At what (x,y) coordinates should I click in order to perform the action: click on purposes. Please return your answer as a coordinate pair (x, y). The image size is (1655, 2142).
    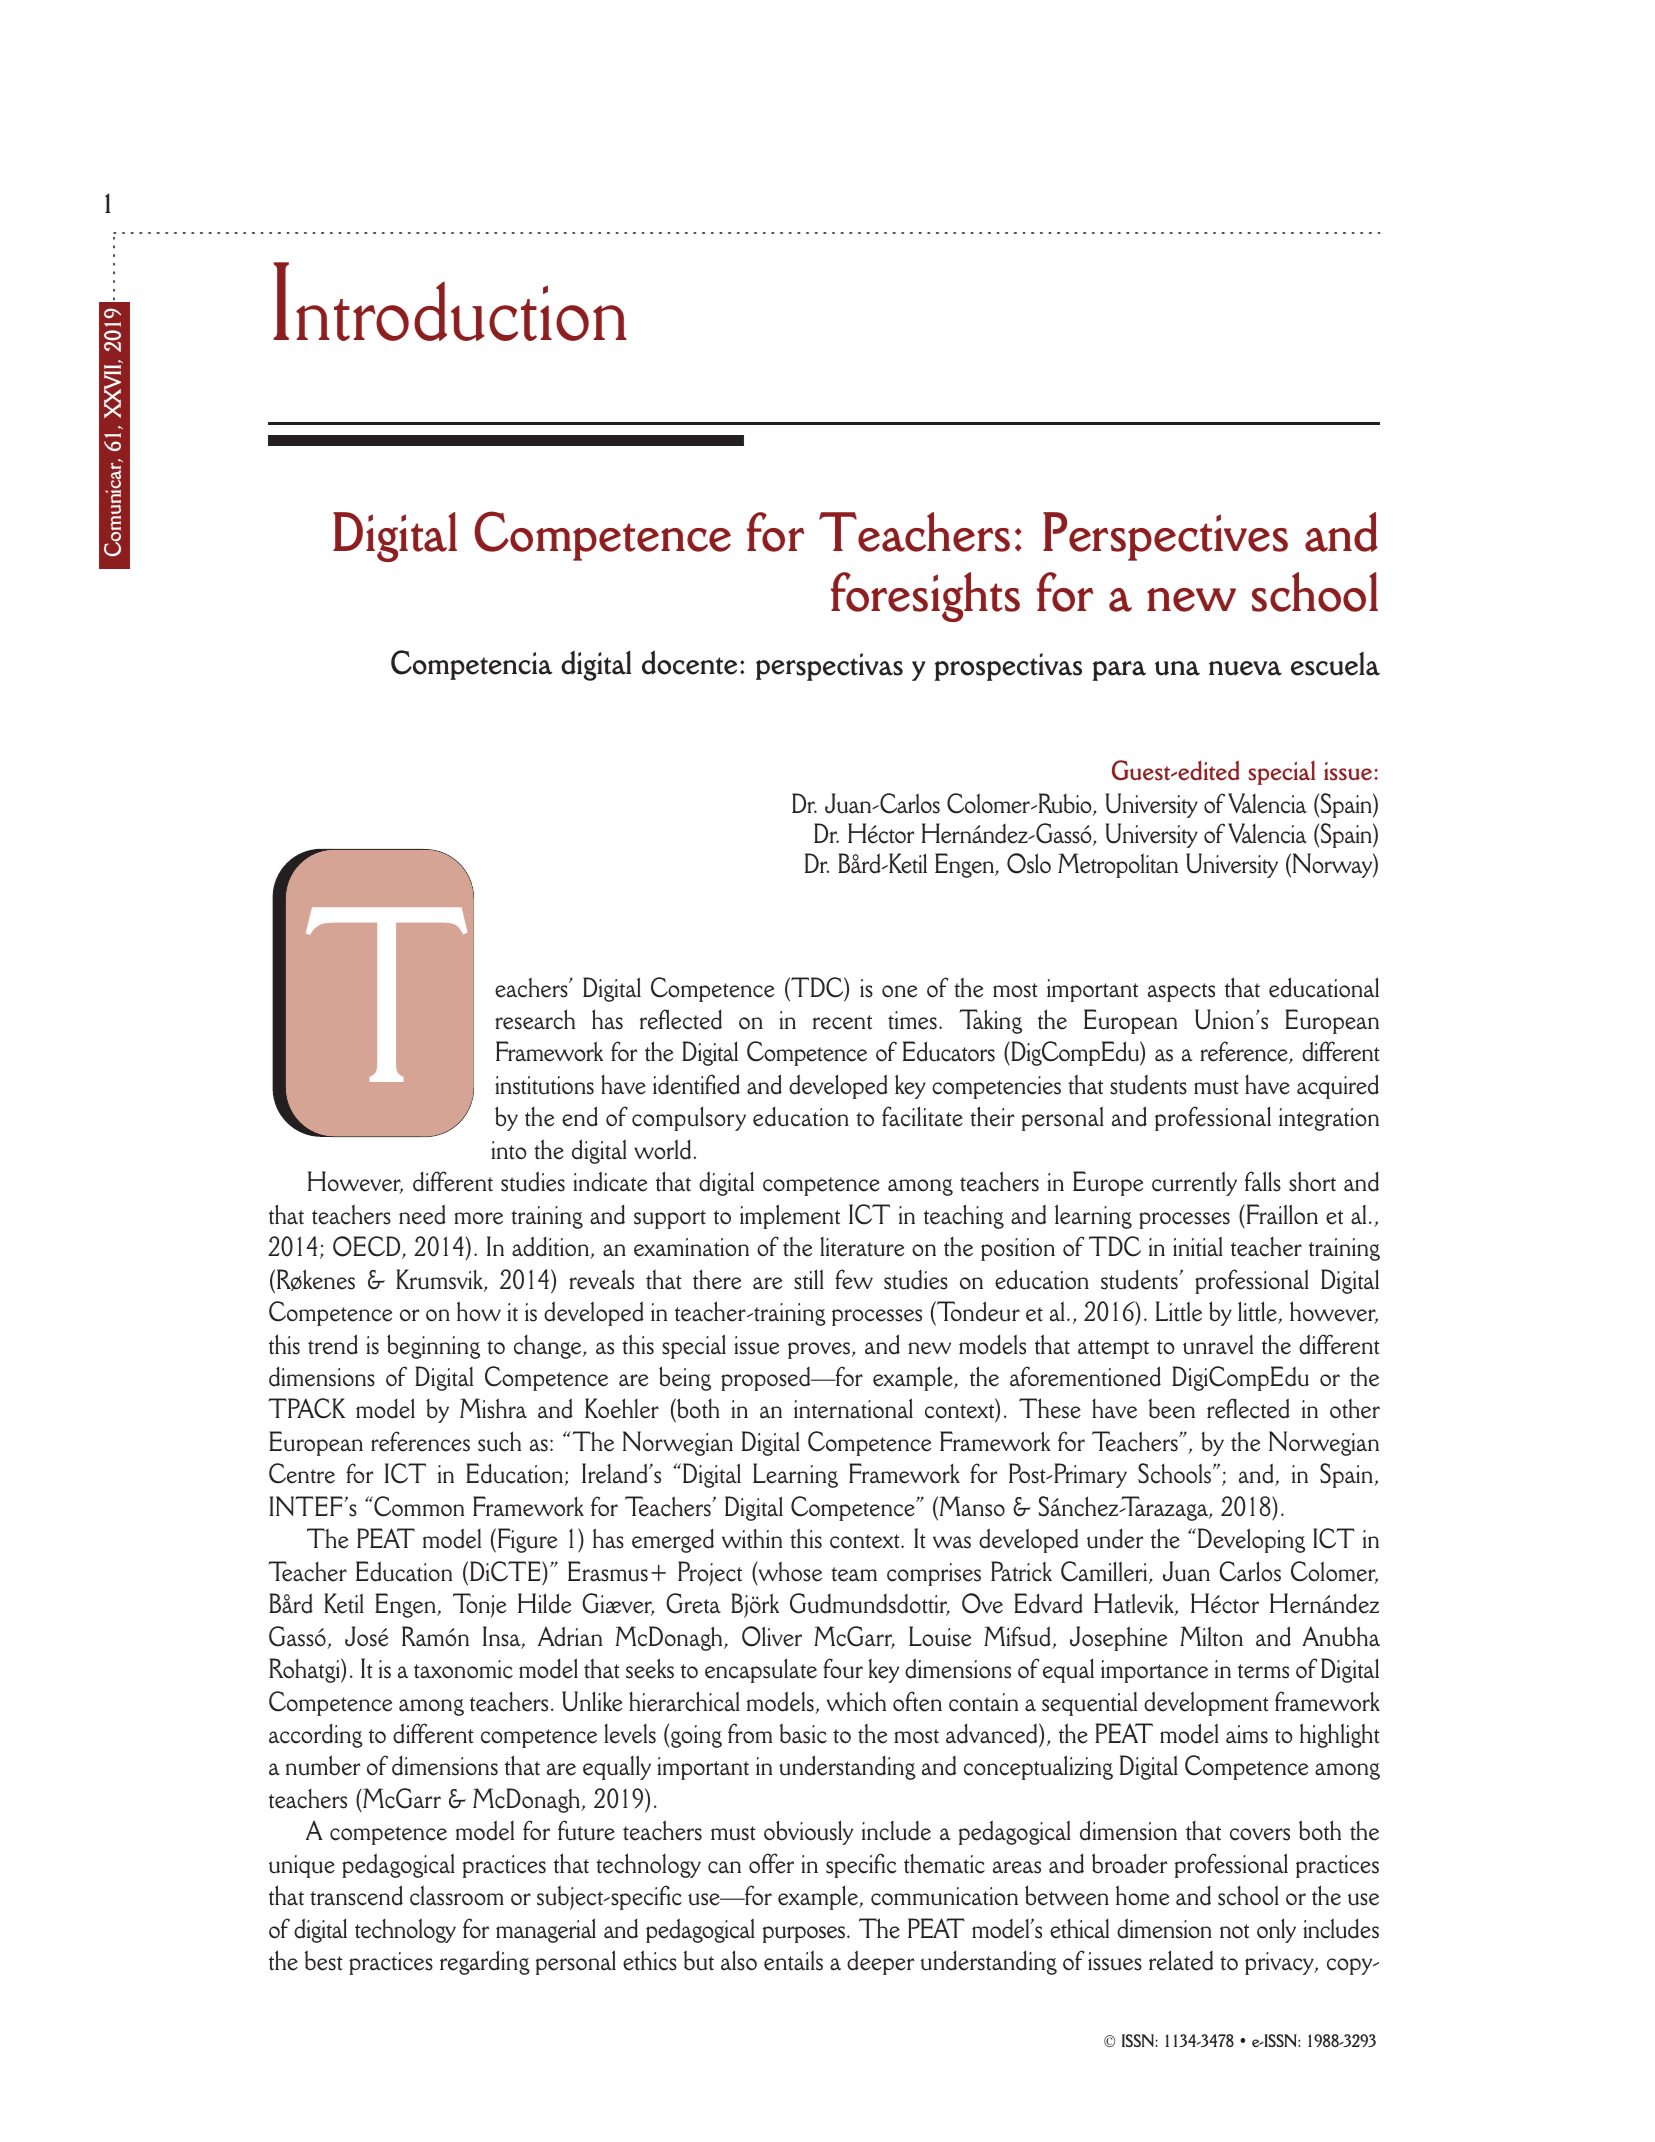
    Looking at the image, I should click on (804, 1934).
